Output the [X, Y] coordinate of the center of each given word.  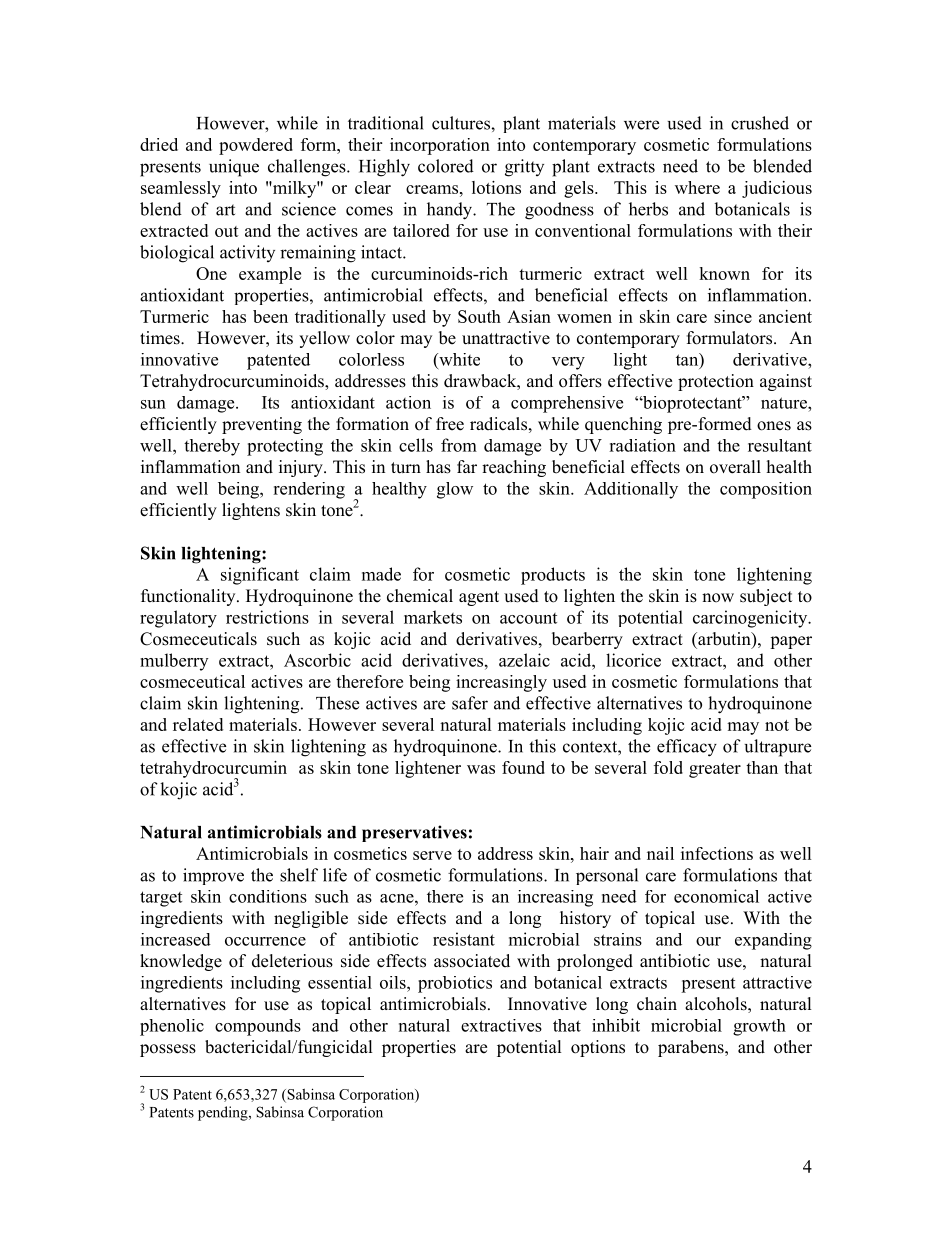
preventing [262, 425]
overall [735, 467]
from [459, 445]
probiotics [455, 984]
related [198, 724]
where [697, 187]
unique [234, 168]
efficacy [687, 748]
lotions [496, 187]
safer [470, 703]
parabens [692, 1048]
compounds [258, 1027]
